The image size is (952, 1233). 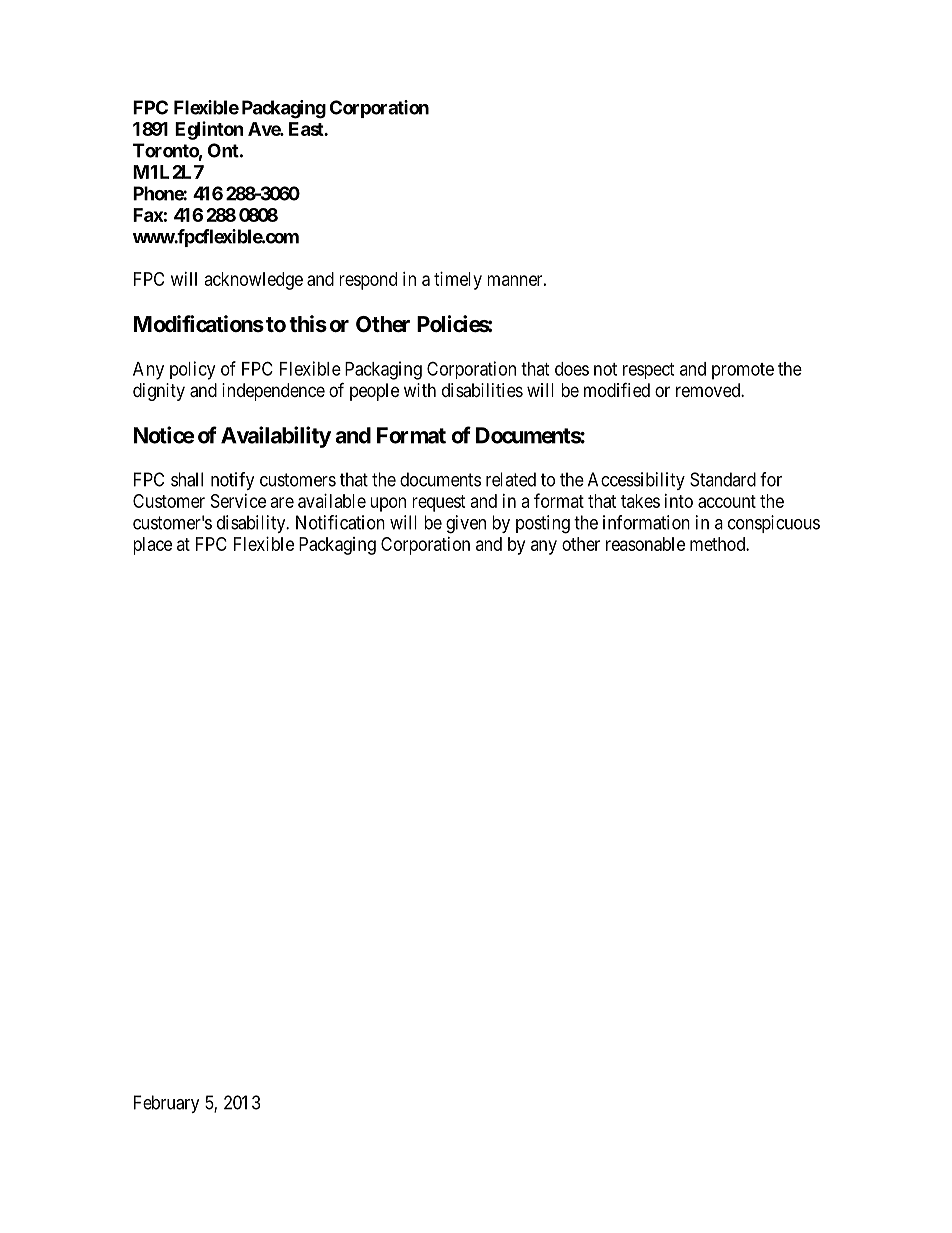 What do you see at coordinates (458, 281) in the document?
I see `timely` at bounding box center [458, 281].
